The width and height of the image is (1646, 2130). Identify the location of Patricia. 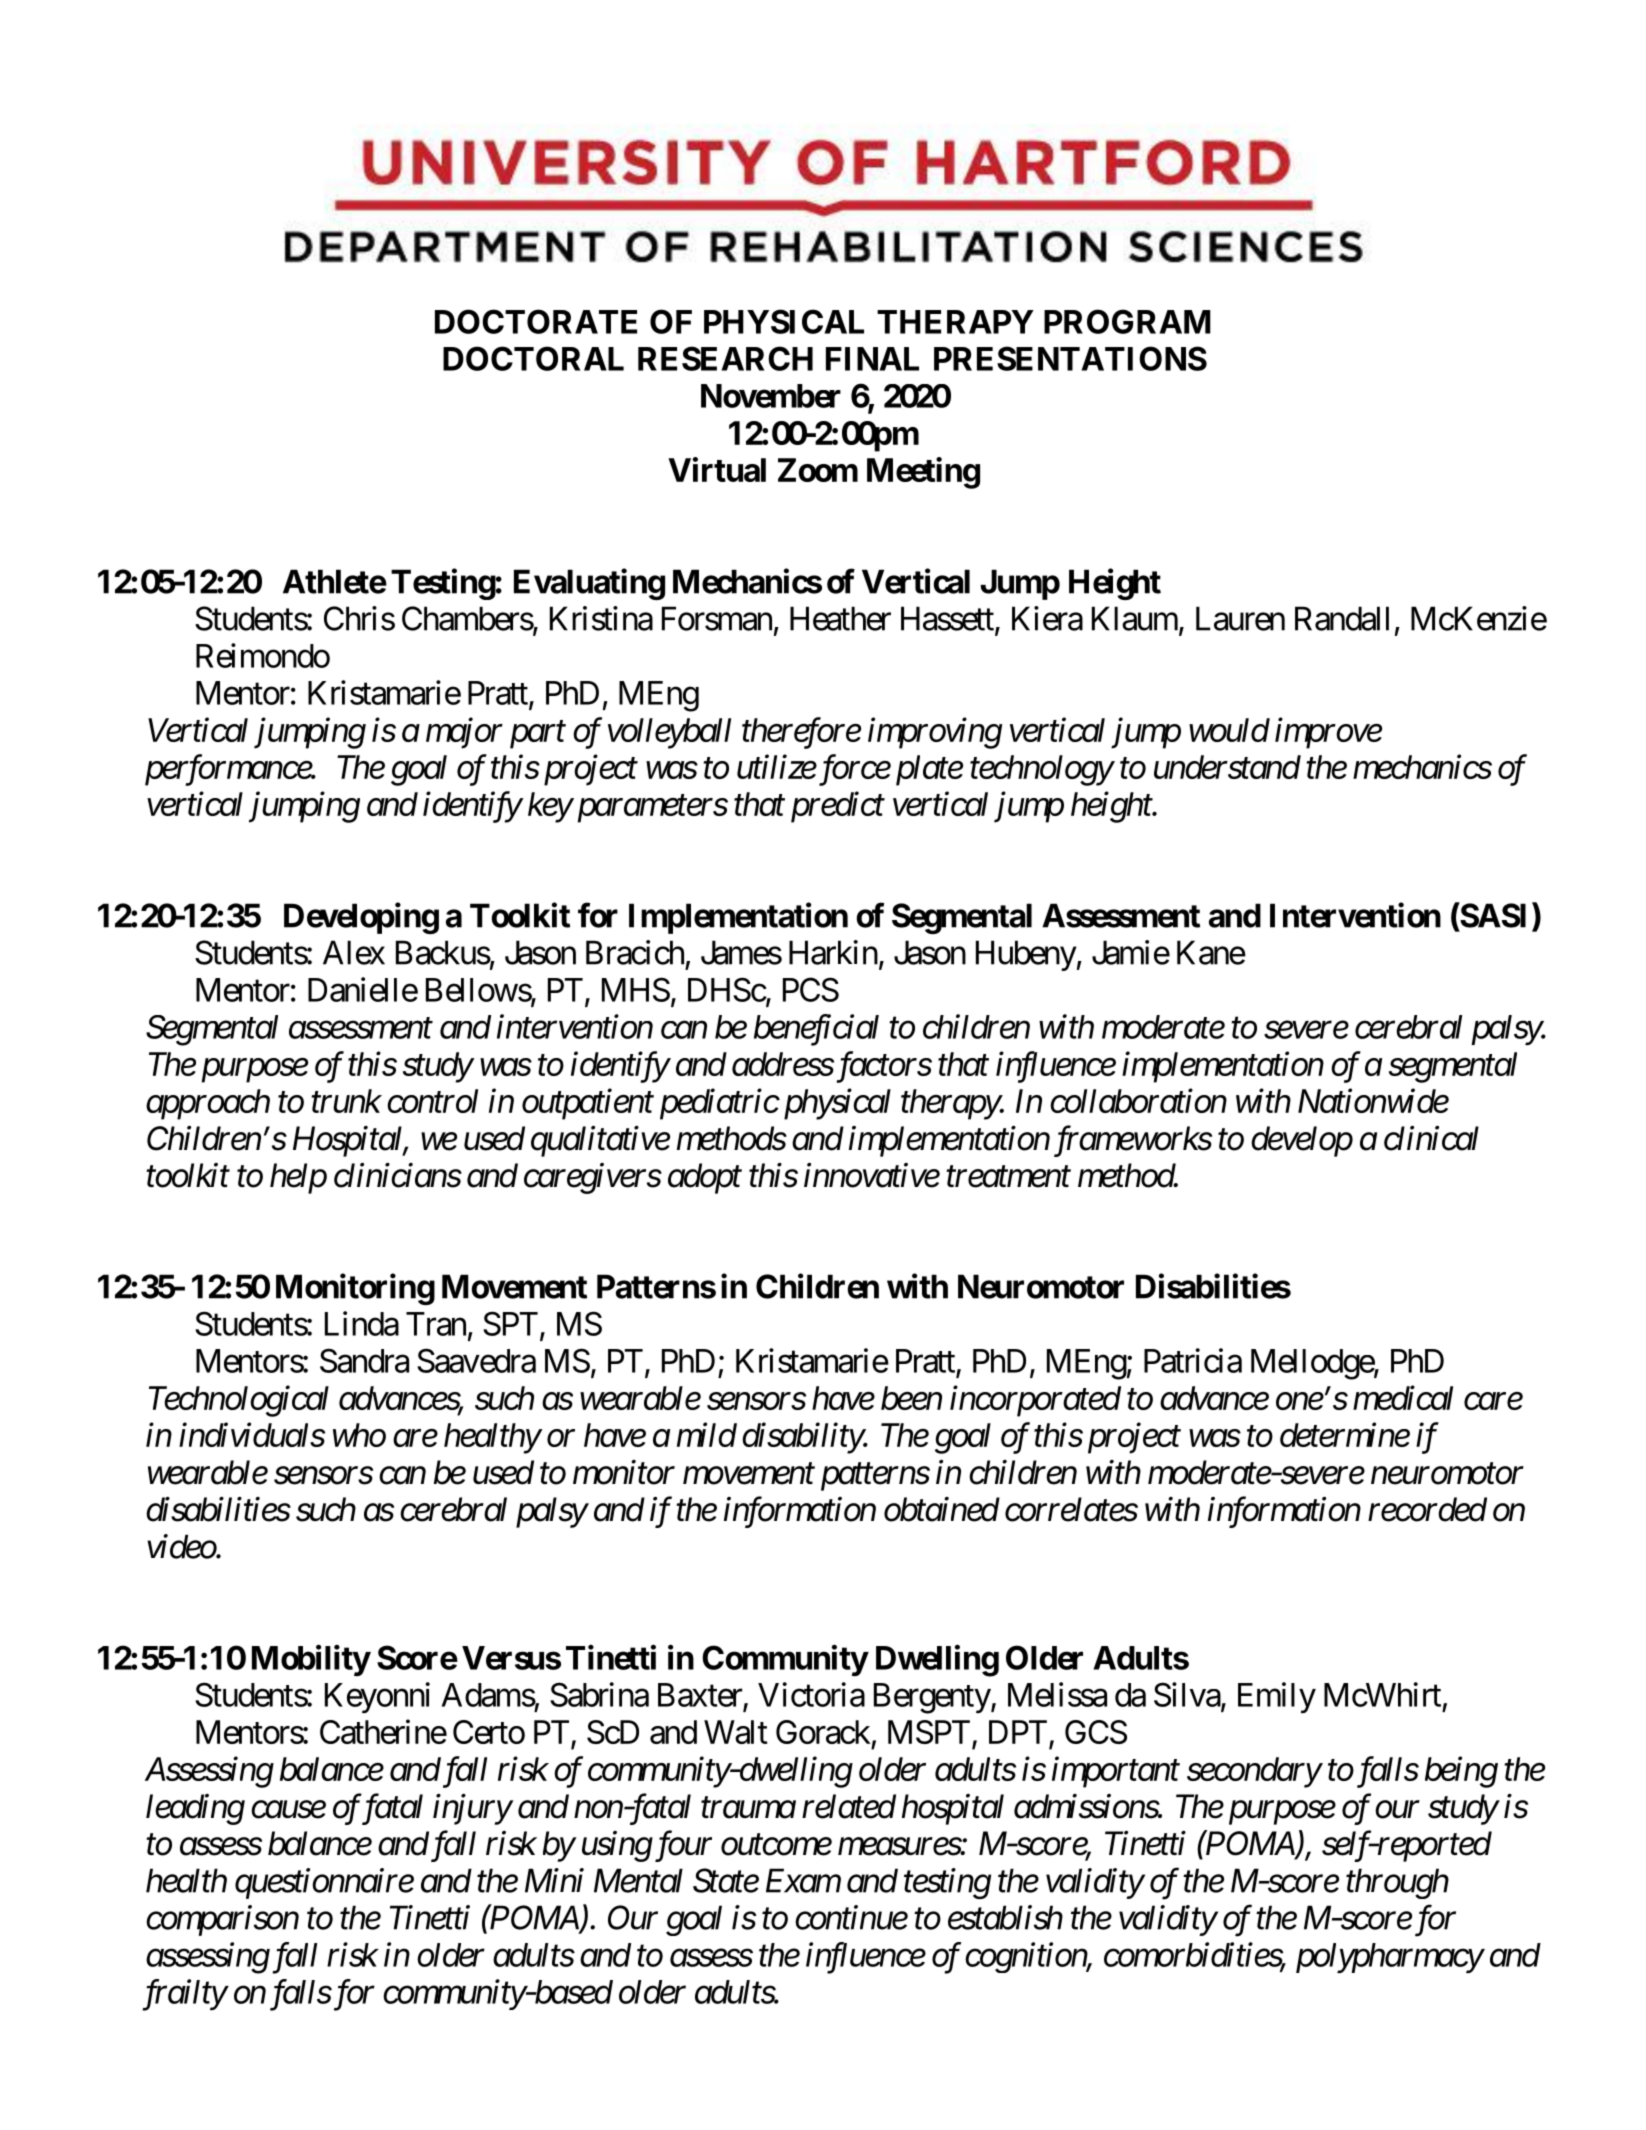
(1193, 1360).
